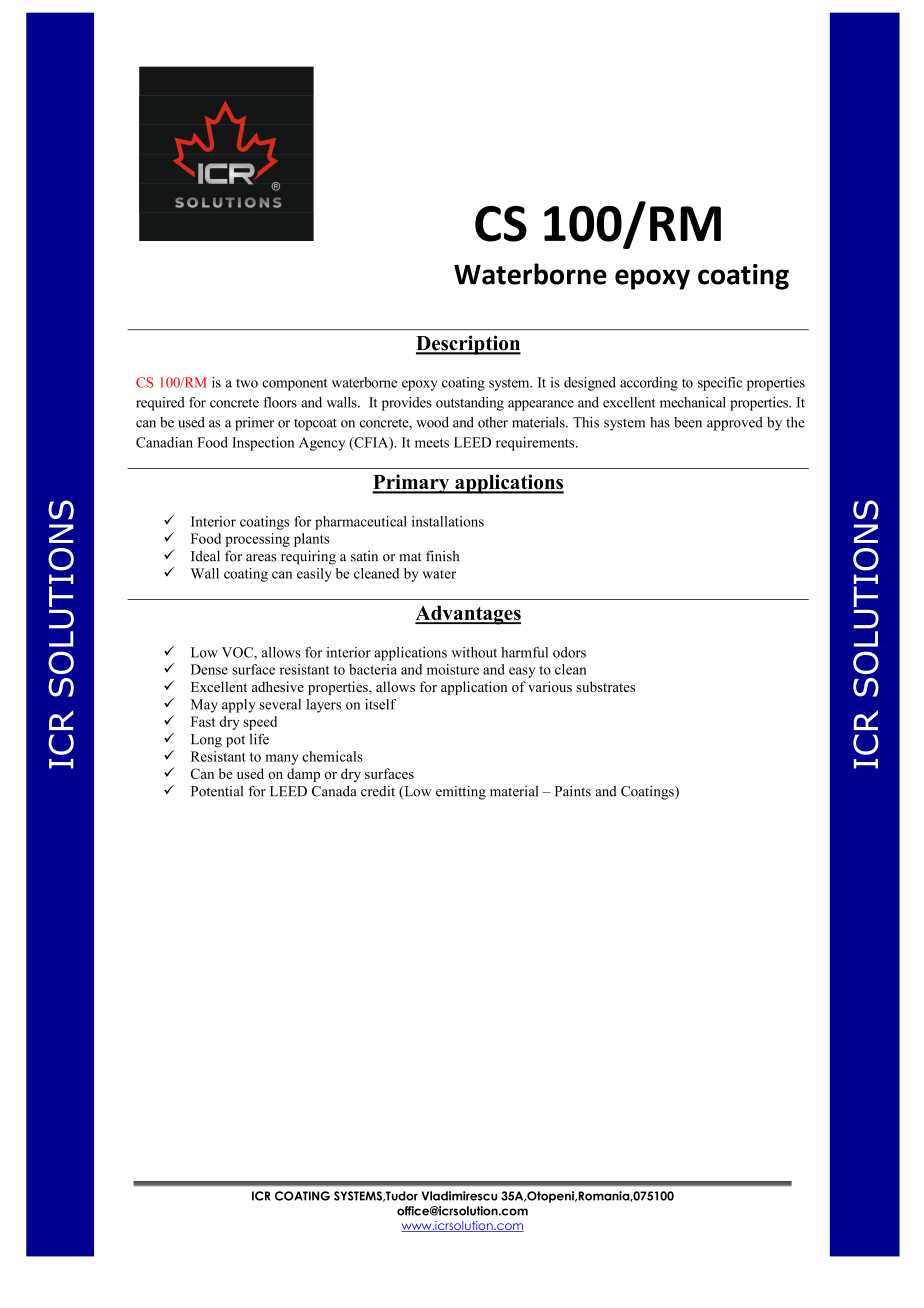 This document has width=924, height=1308. I want to click on according, so click(649, 384).
